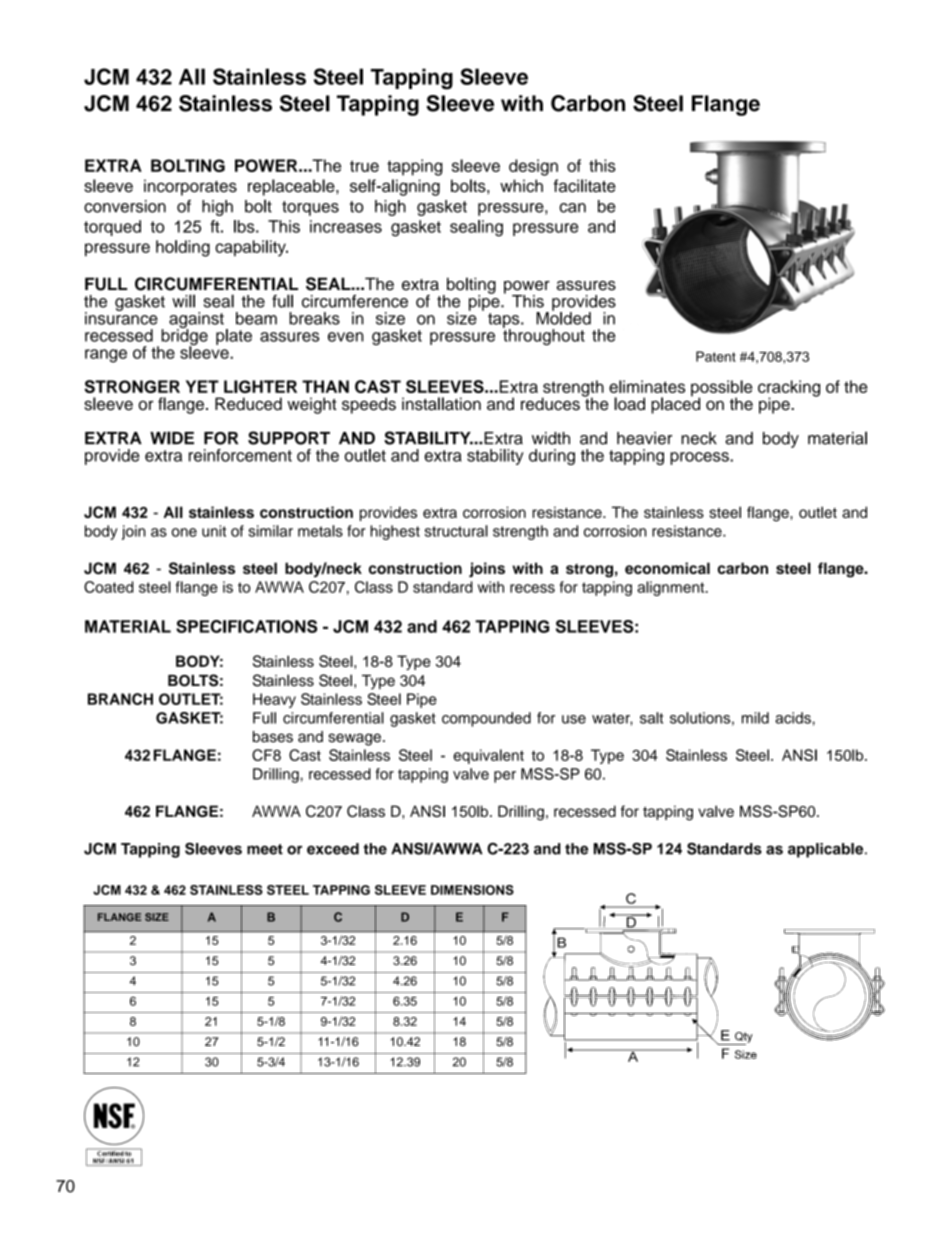 This page has width=952, height=1233. Describe the element at coordinates (120, 699) in the page. I see `BRANCH` at that location.
